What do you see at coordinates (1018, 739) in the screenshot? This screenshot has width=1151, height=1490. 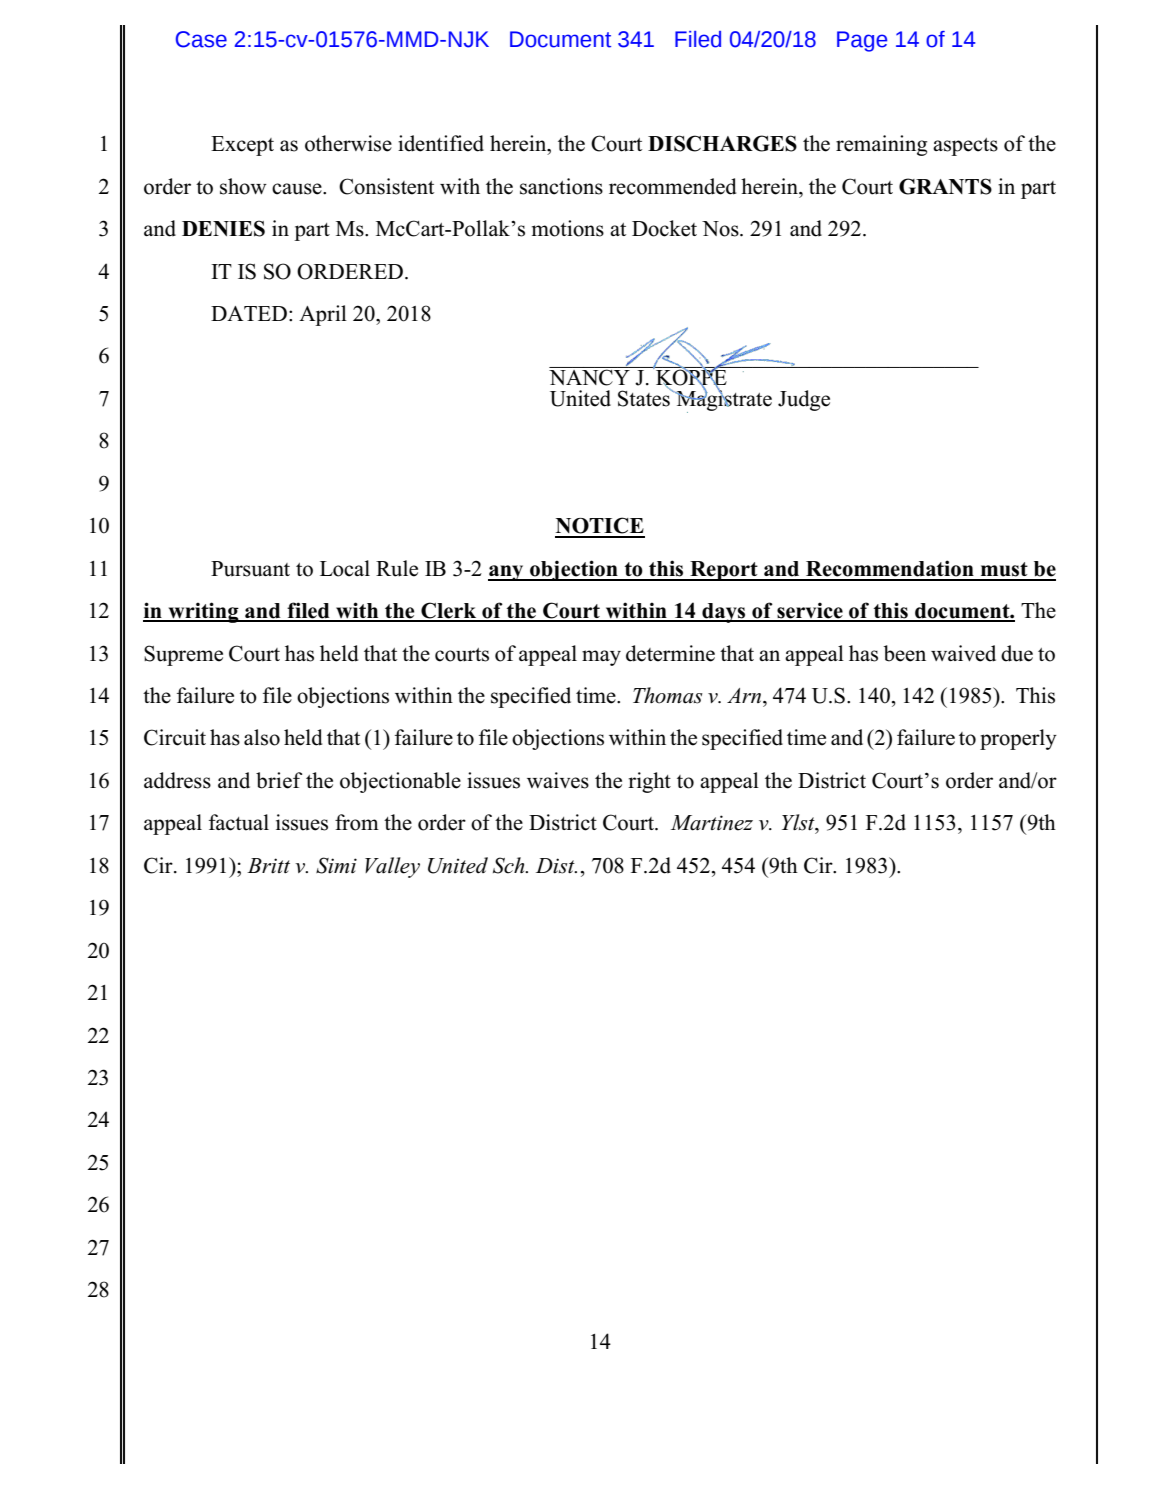 I see `properly` at bounding box center [1018, 739].
